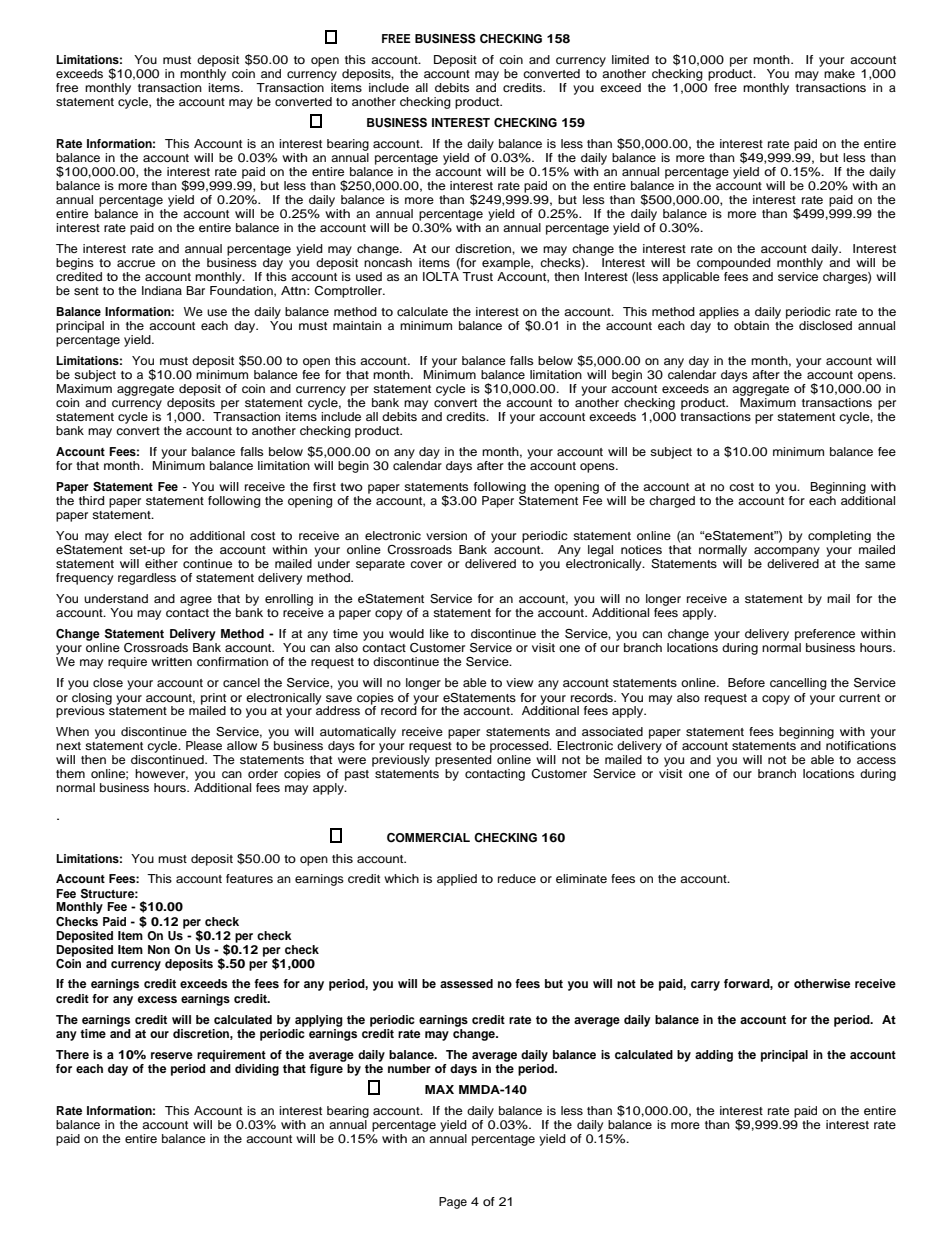 Image resolution: width=952 pixels, height=1233 pixels. Describe the element at coordinates (714, 1056) in the image. I see `adding` at that location.
